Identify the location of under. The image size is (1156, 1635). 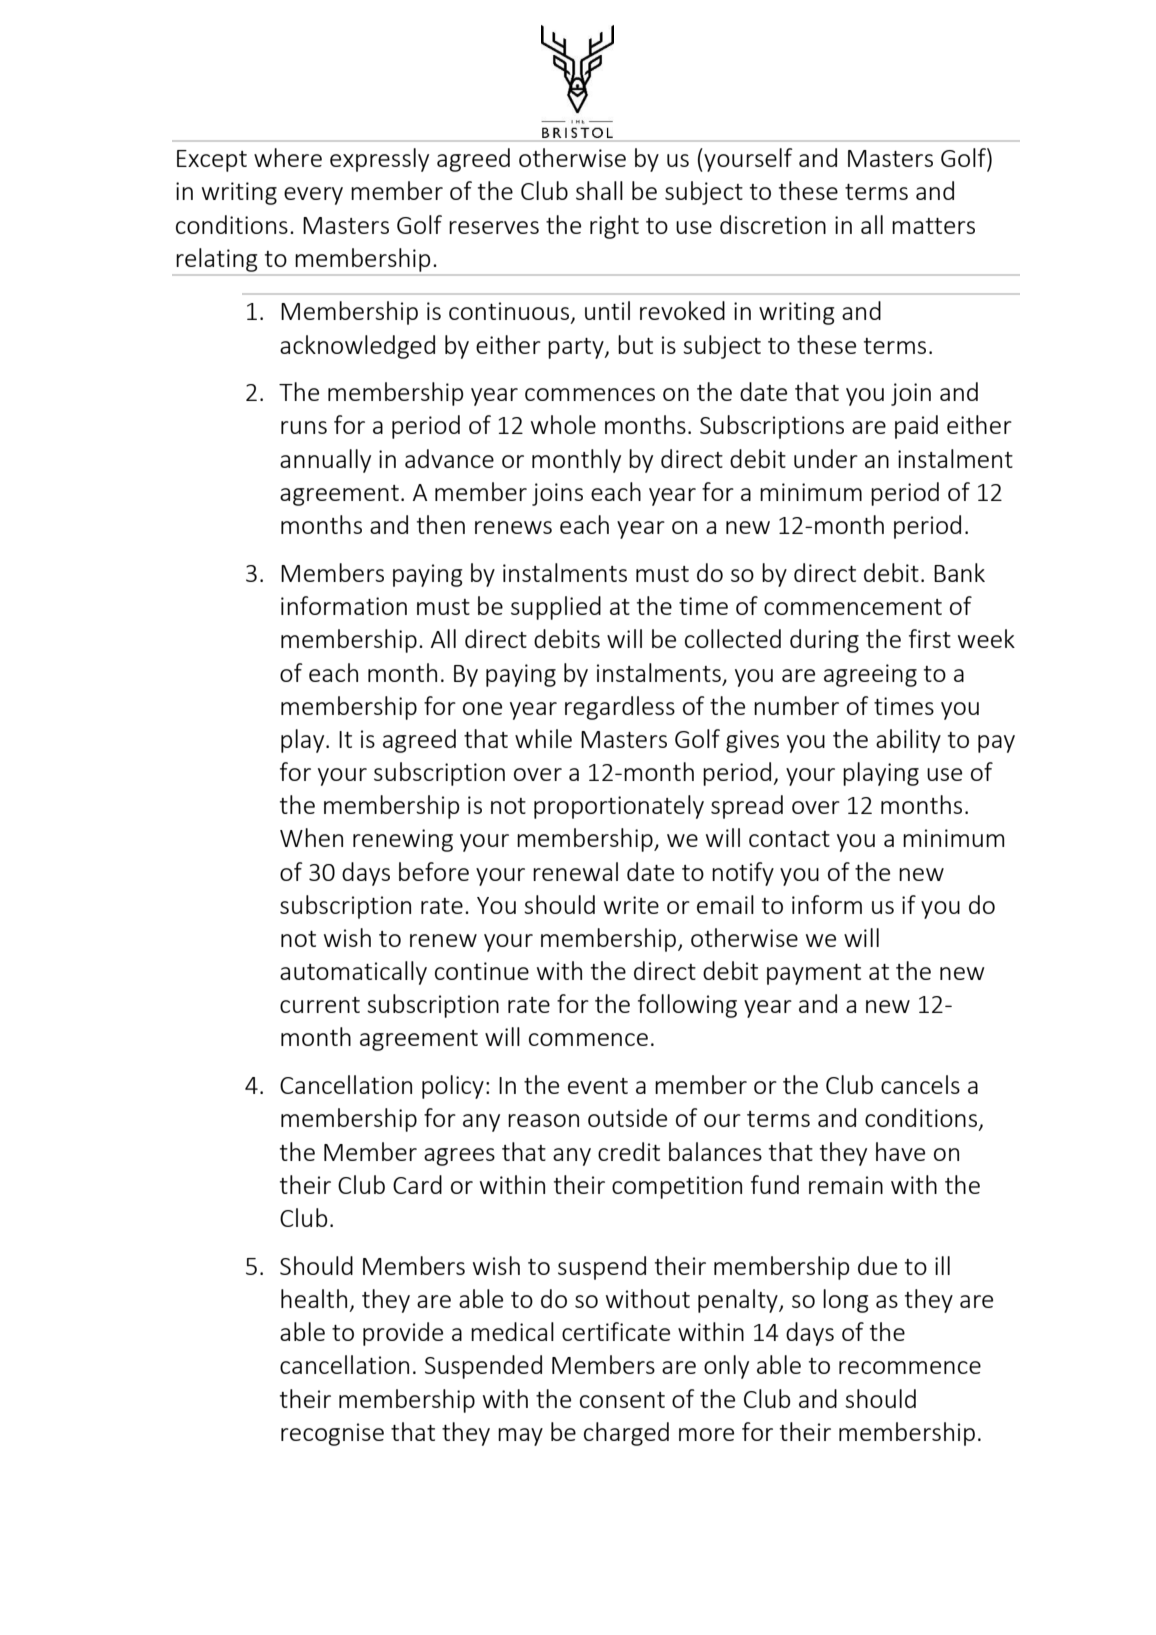
(826, 458).
